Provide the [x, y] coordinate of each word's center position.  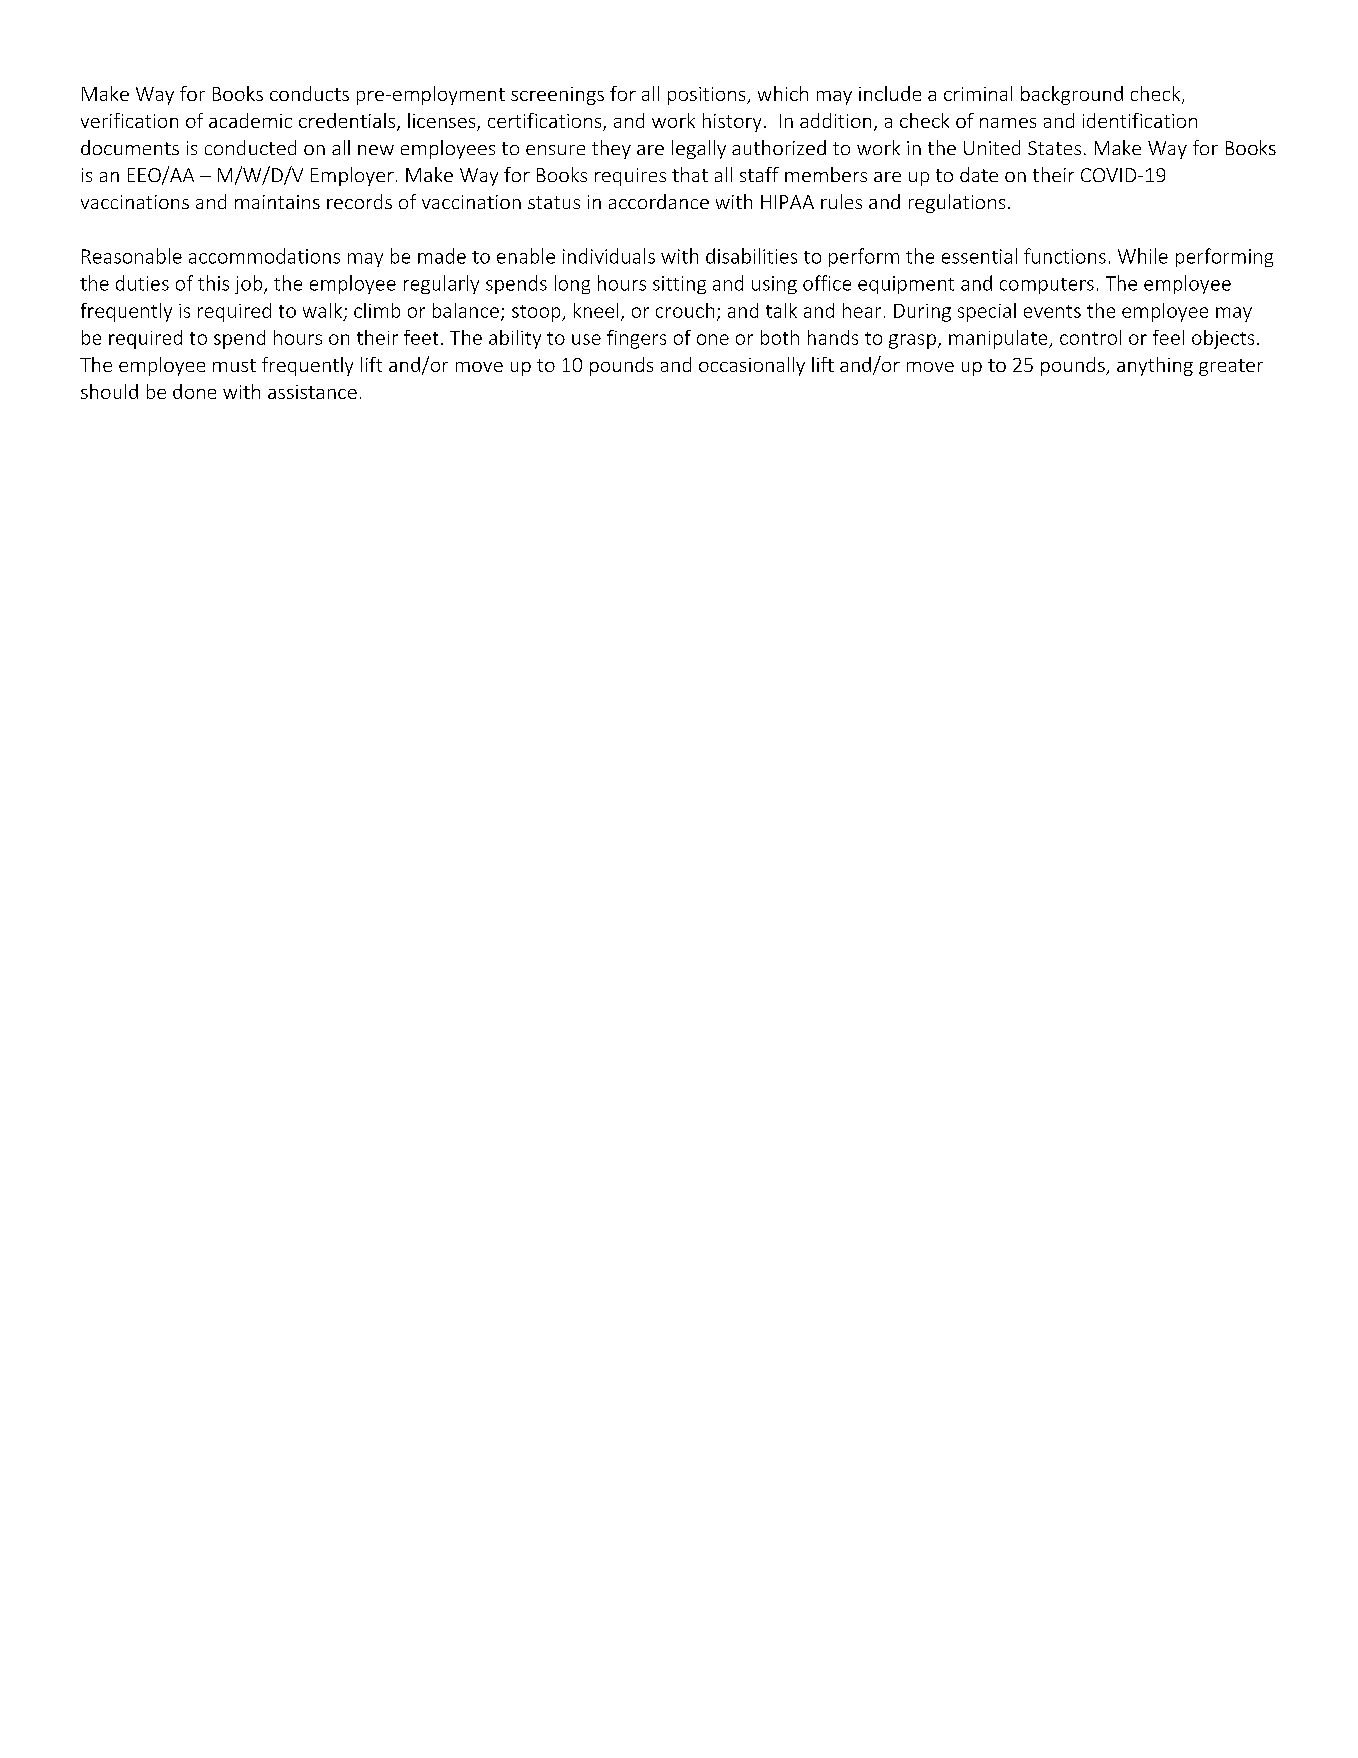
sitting [679, 285]
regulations [957, 203]
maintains [277, 202]
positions [708, 96]
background [1072, 95]
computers [1047, 286]
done [194, 391]
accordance [659, 201]
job [250, 284]
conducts [309, 93]
